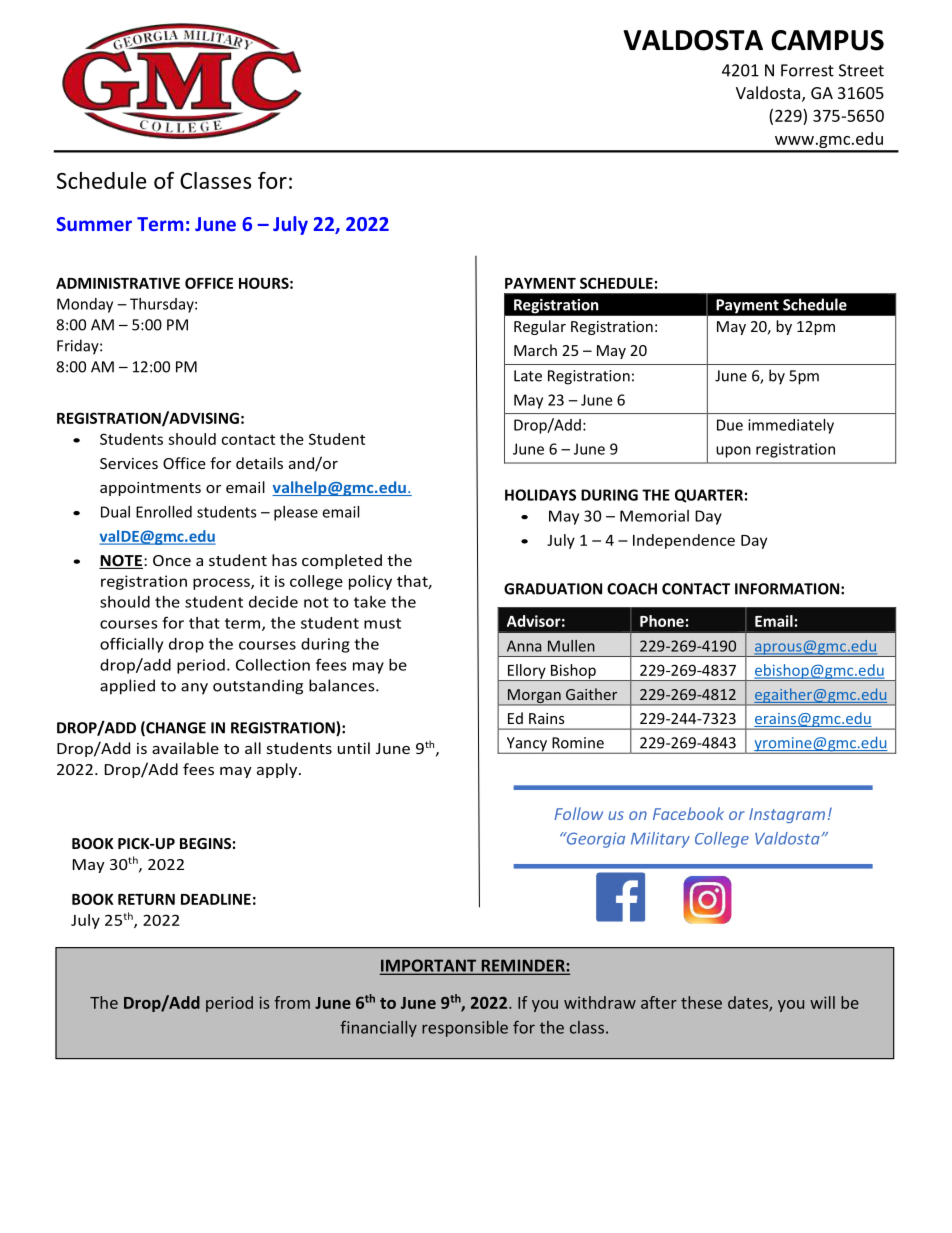 Image resolution: width=952 pixels, height=1233 pixels. What do you see at coordinates (526, 745) in the screenshot?
I see `Yancy` at bounding box center [526, 745].
